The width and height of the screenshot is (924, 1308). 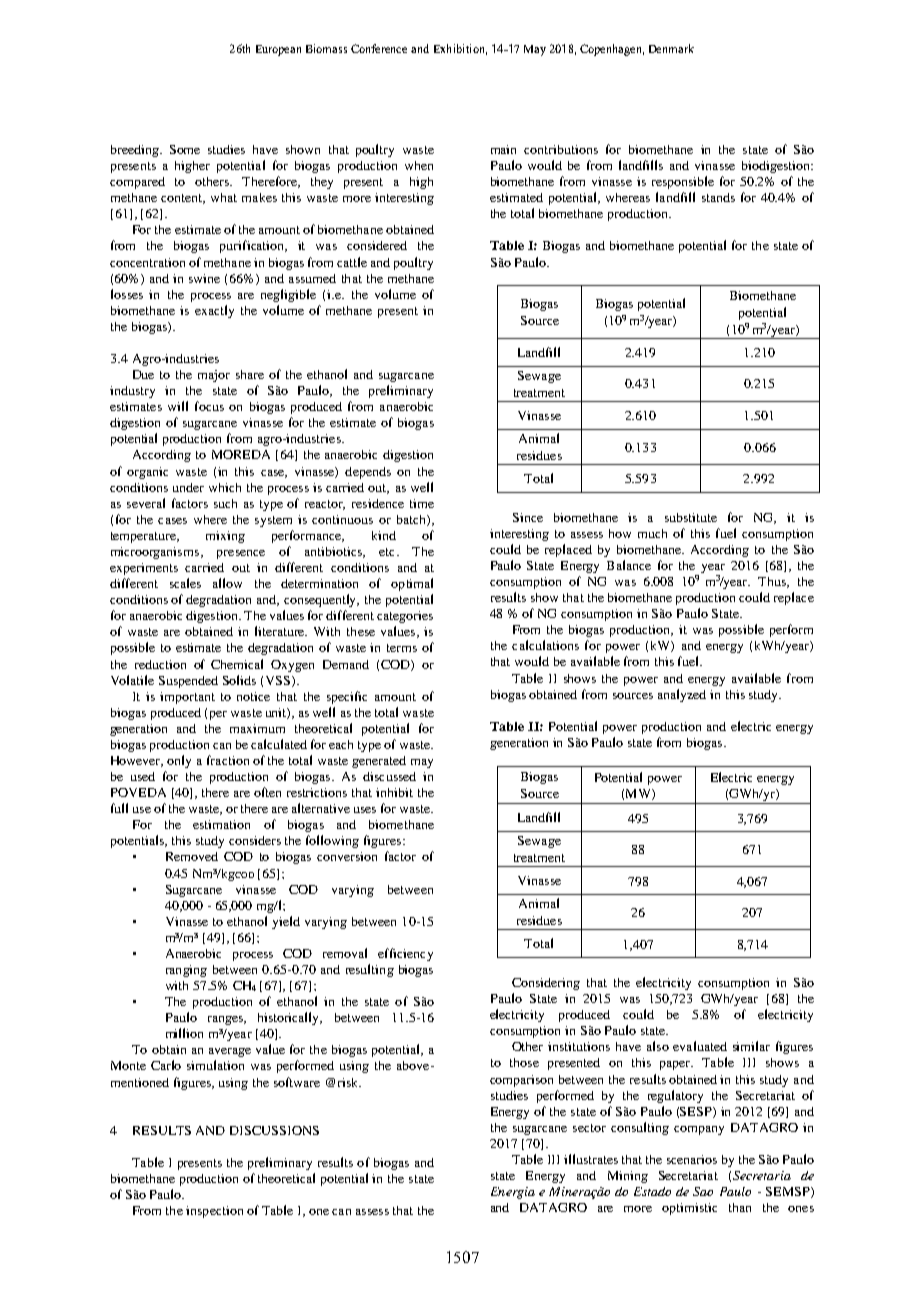 What do you see at coordinates (214, 311) in the screenshot?
I see `exactly` at bounding box center [214, 311].
